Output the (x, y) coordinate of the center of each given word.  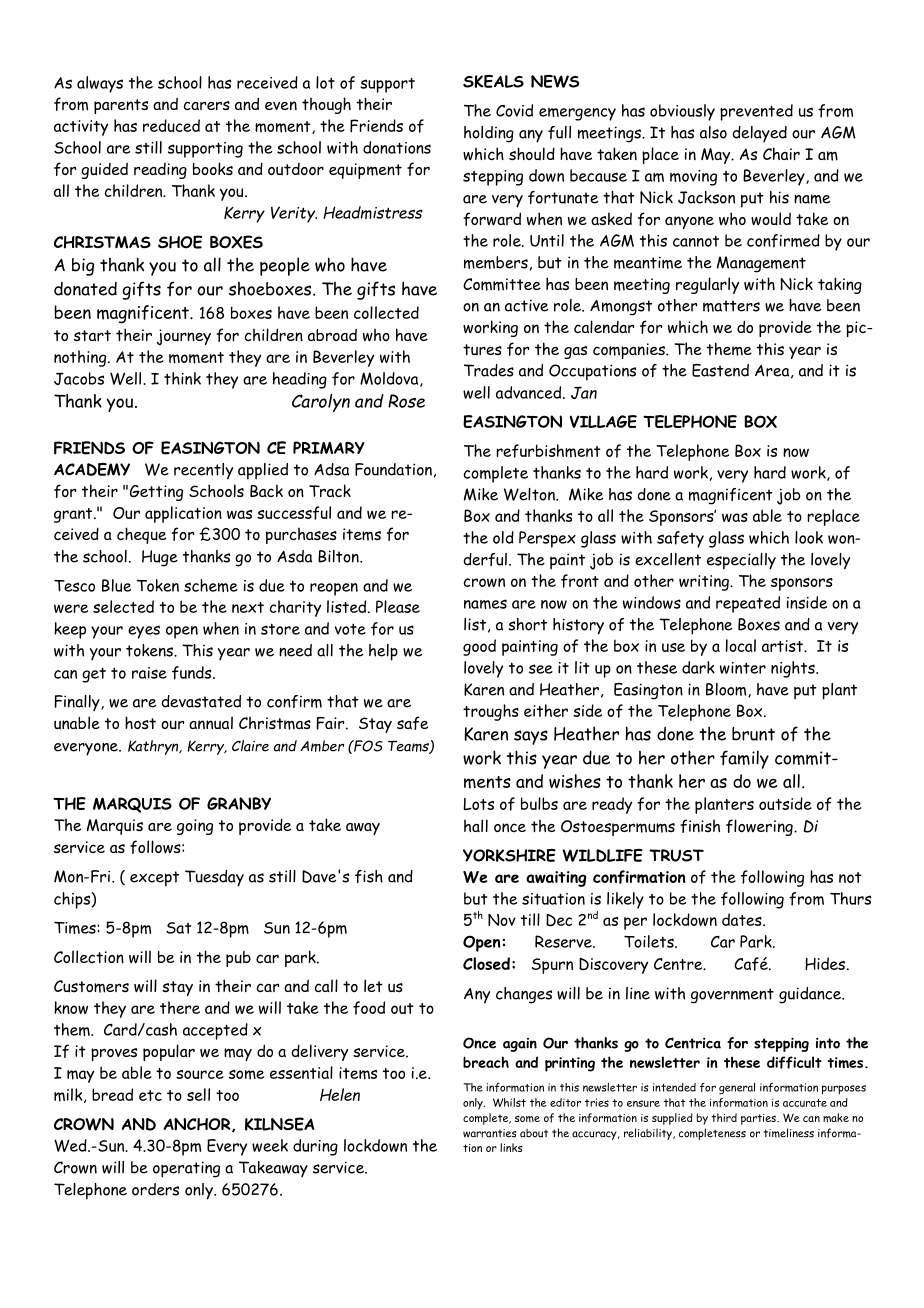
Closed (486, 963)
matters (731, 306)
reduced (171, 125)
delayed (759, 134)
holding (489, 134)
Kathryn (154, 747)
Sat (178, 928)
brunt (753, 734)
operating (186, 1169)
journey (184, 337)
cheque (141, 535)
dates (743, 919)
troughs (491, 712)
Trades (489, 370)
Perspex (547, 539)
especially (741, 561)
